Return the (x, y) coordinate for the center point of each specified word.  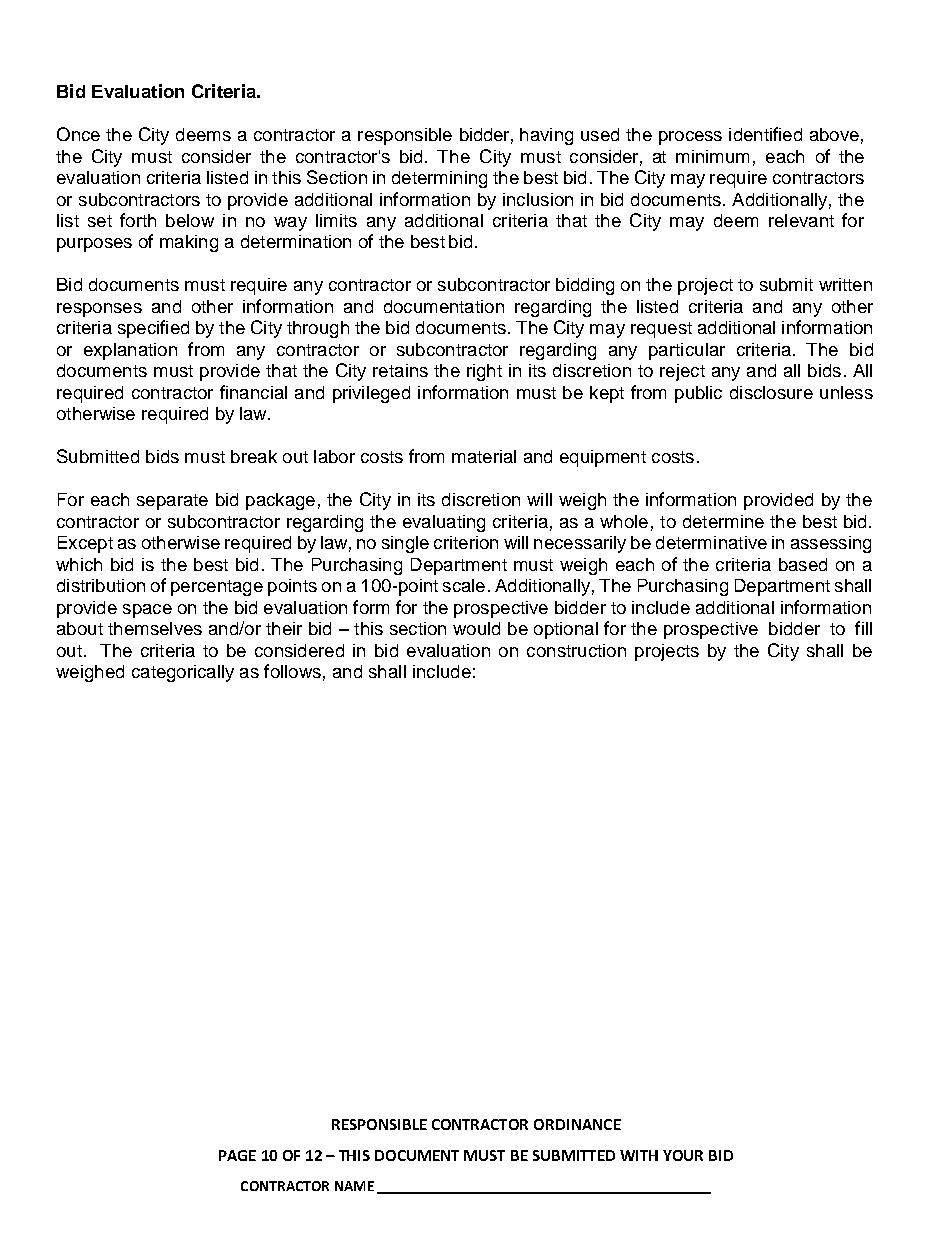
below (190, 220)
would (476, 628)
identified (765, 134)
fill (863, 628)
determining (439, 179)
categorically (183, 673)
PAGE (237, 1155)
